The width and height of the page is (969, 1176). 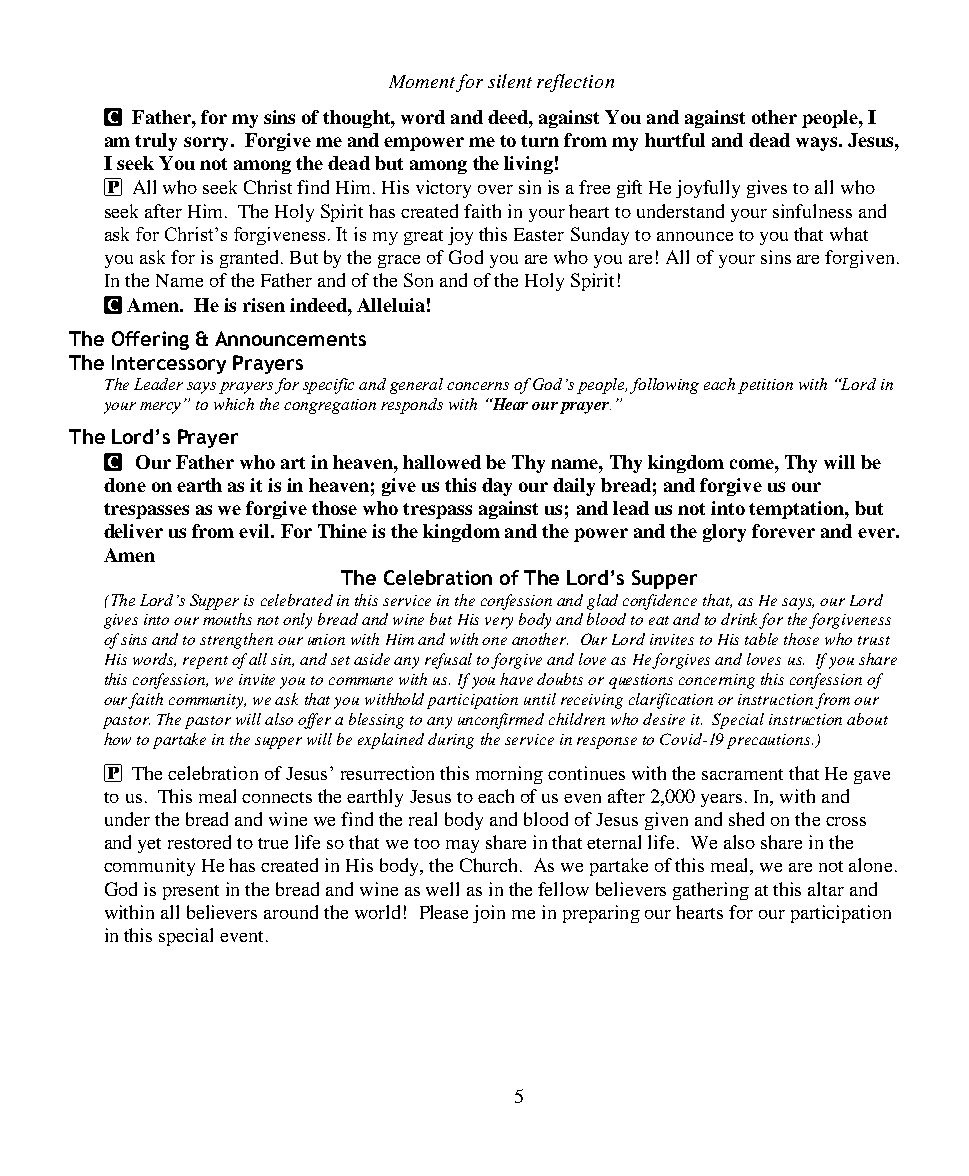 I want to click on Son, so click(x=418, y=280).
